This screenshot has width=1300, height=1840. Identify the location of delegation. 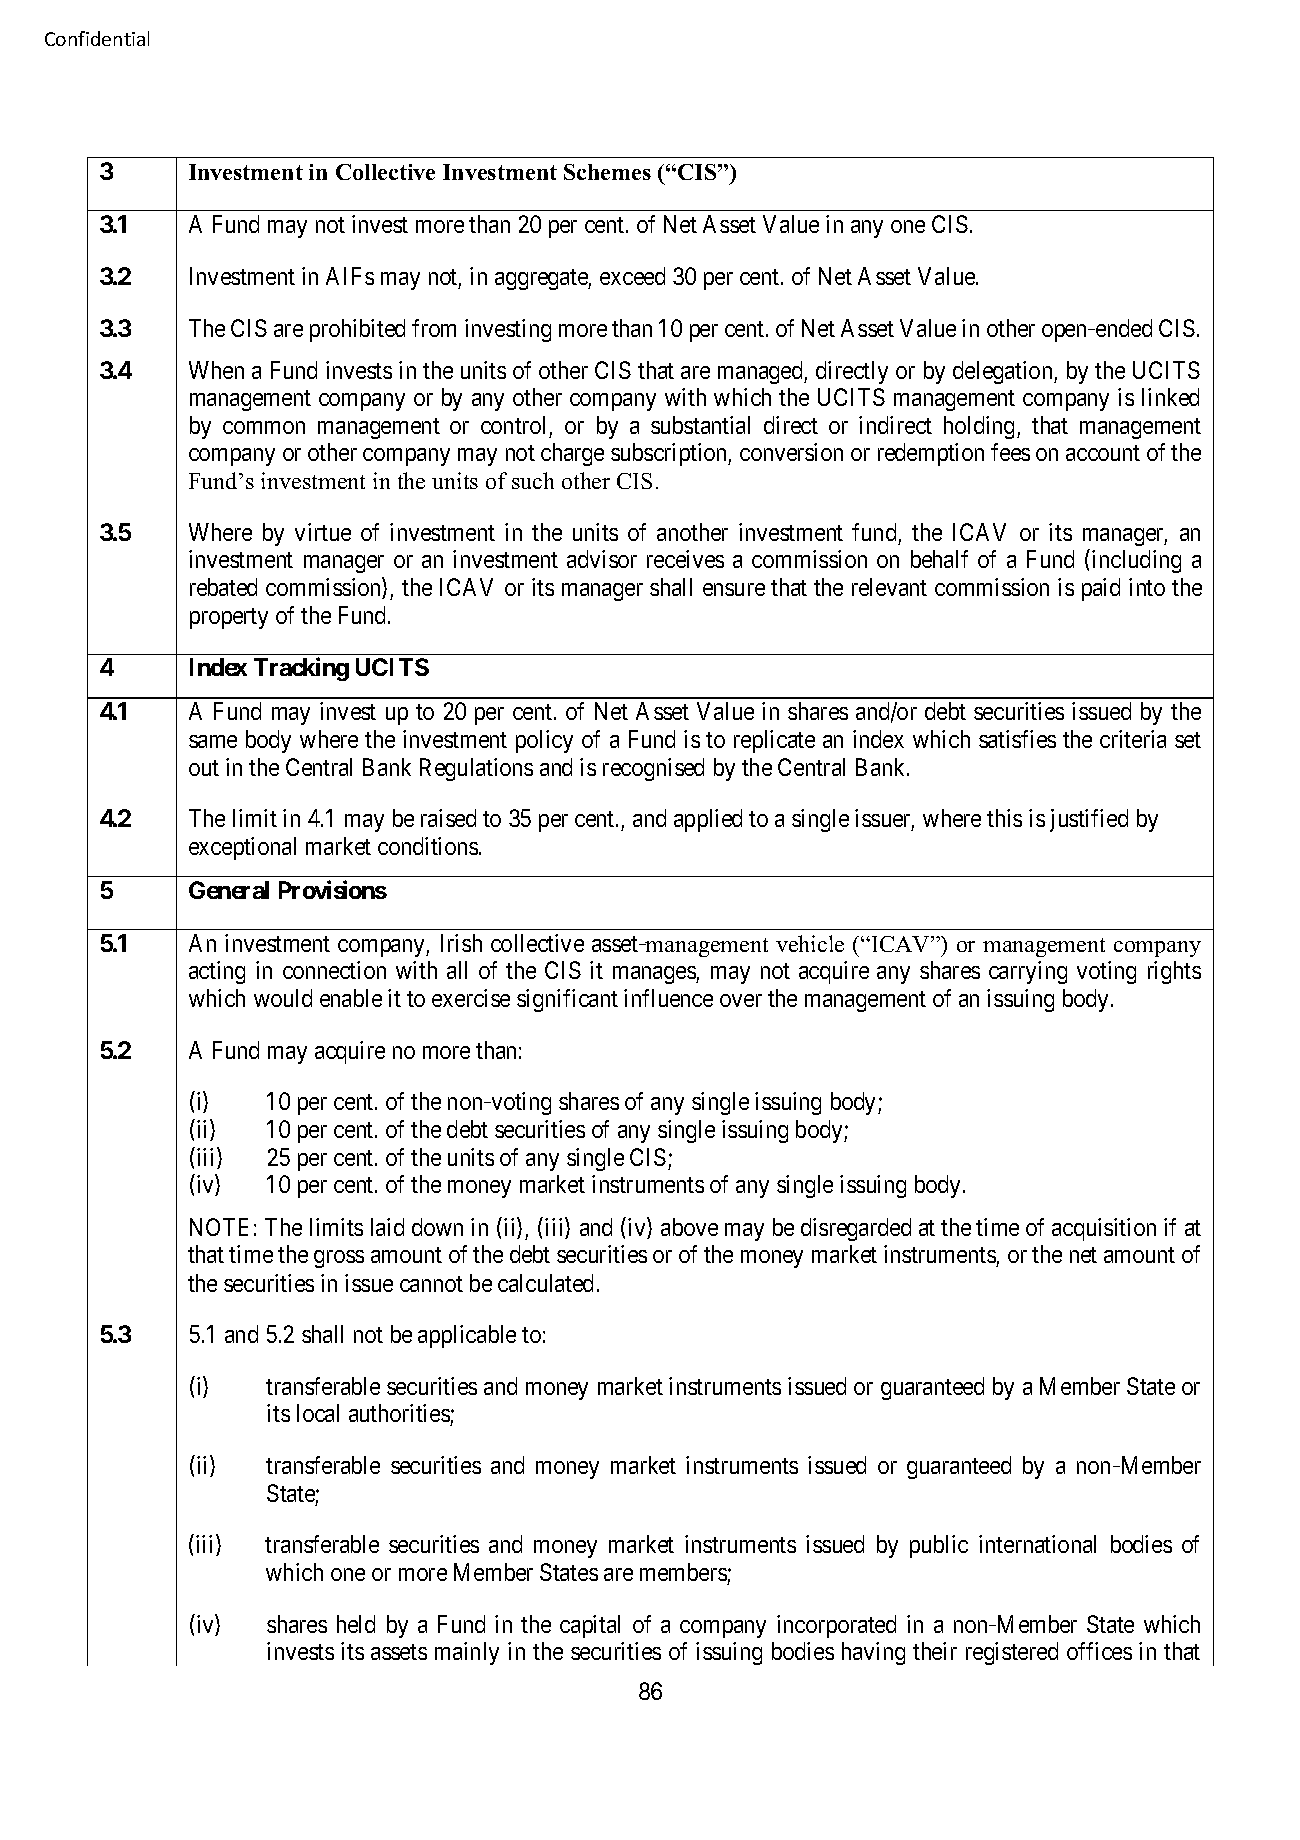
(1004, 372).
